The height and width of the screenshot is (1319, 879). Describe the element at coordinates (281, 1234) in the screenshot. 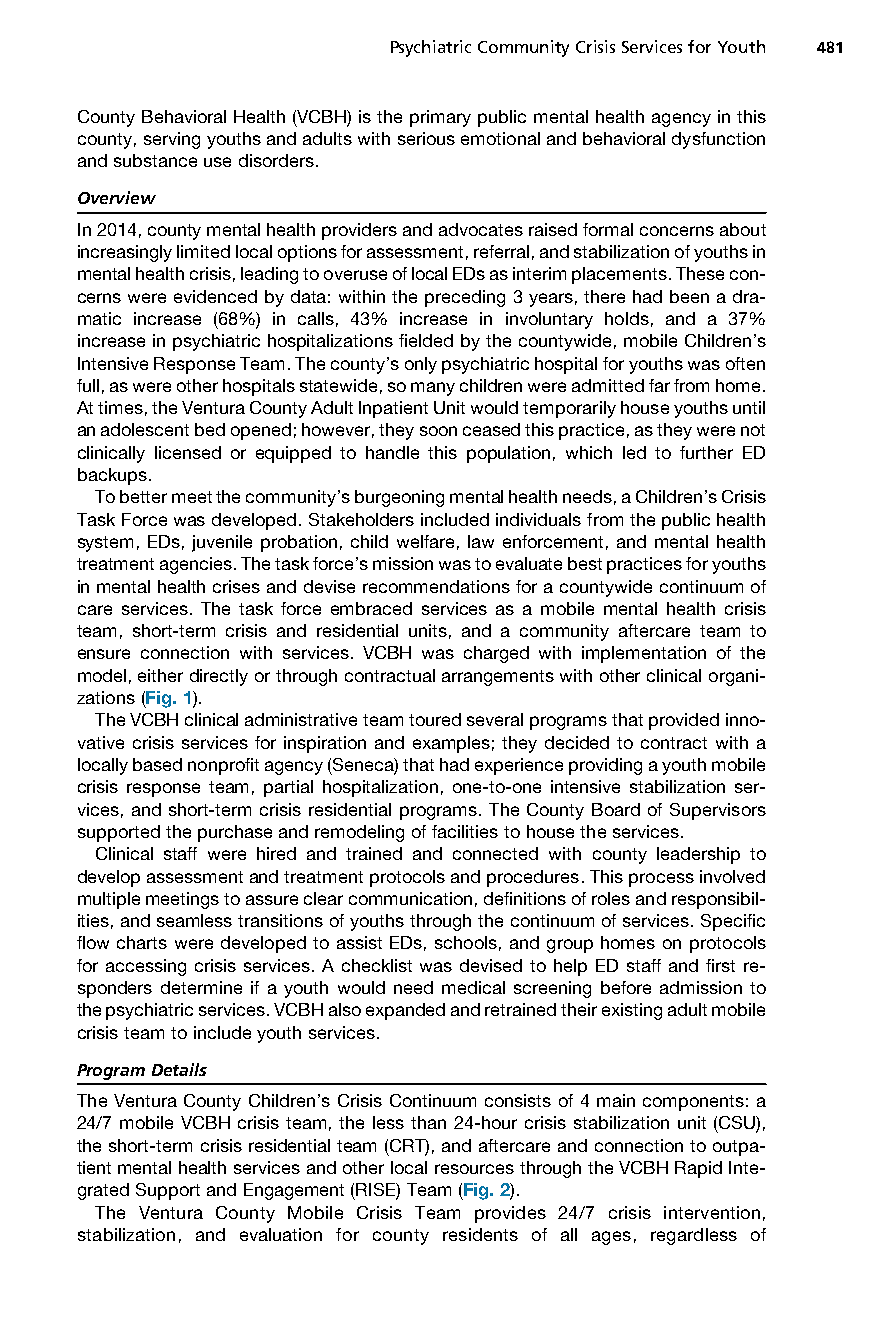

I see `evaluation` at that location.
